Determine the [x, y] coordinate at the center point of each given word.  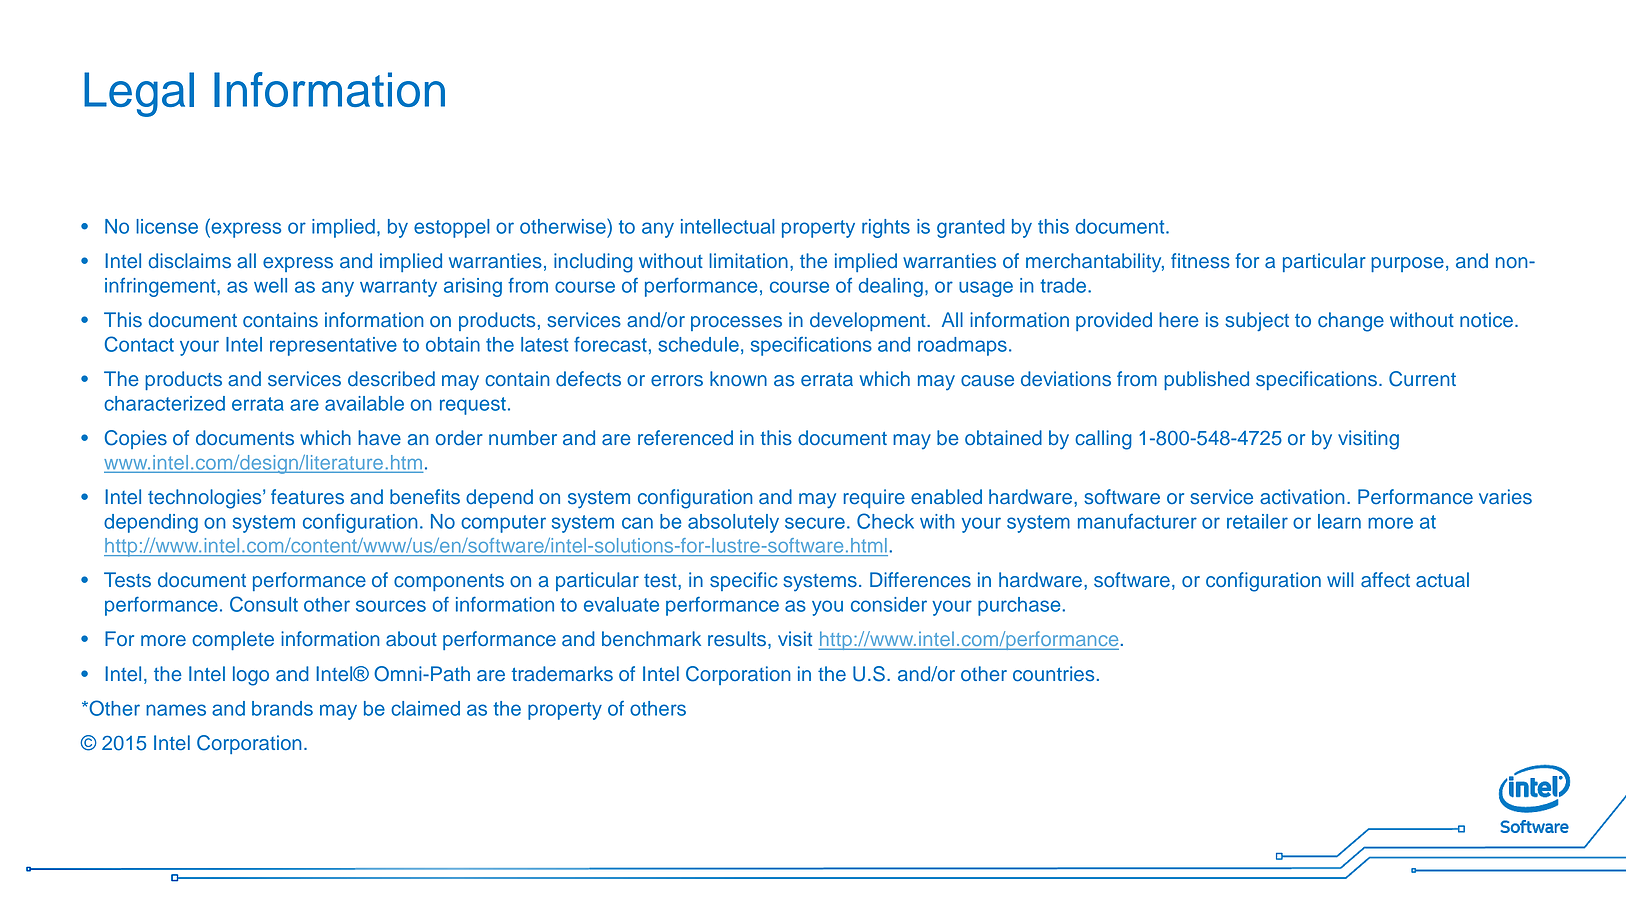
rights [886, 228]
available [364, 403]
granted [971, 228]
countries [1053, 674]
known [738, 378]
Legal [139, 94]
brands [282, 708]
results [738, 640]
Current [1422, 379]
